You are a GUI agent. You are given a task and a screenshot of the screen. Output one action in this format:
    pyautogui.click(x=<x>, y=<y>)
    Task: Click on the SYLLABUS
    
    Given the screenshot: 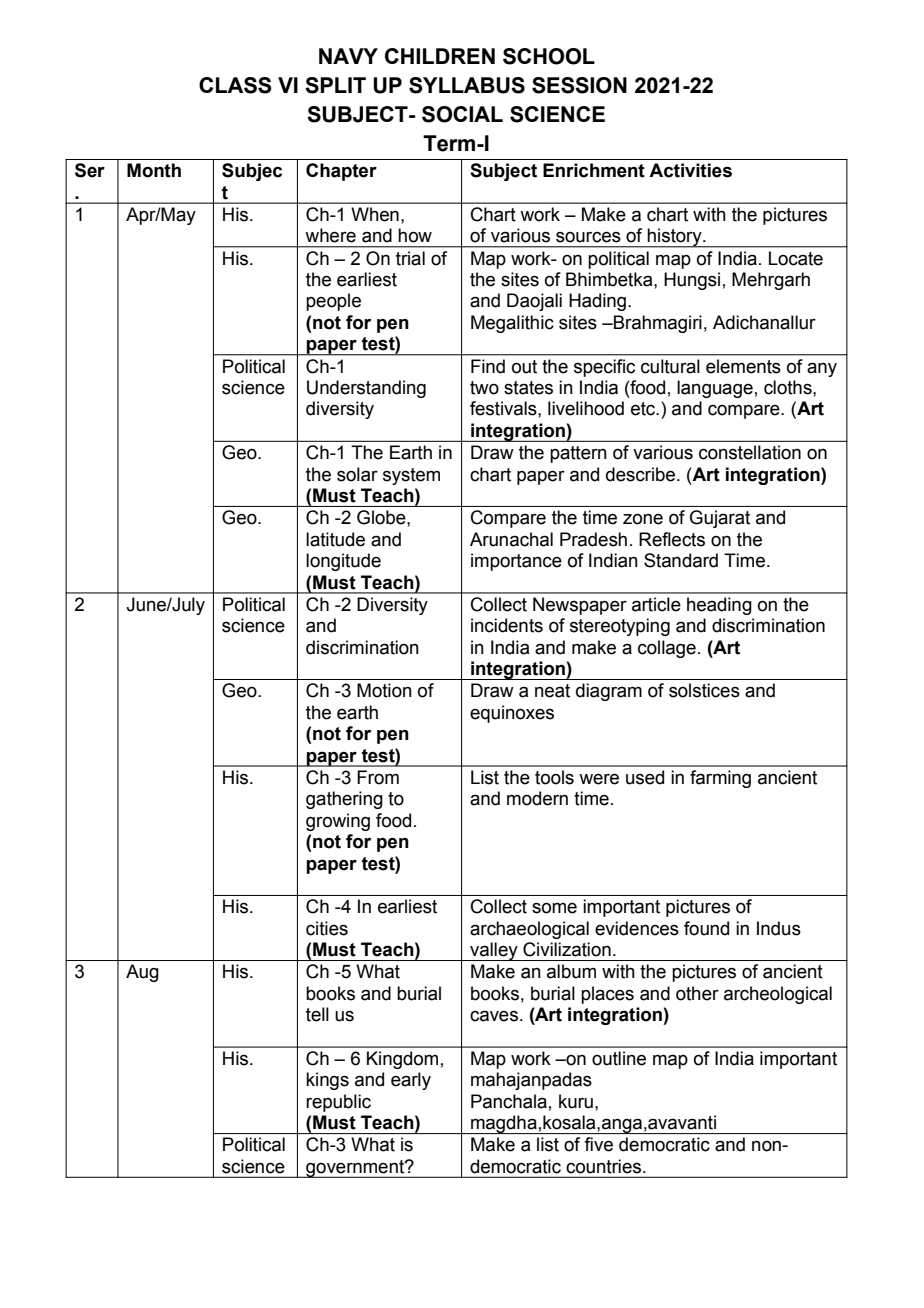 What is the action you would take?
    pyautogui.click(x=467, y=85)
